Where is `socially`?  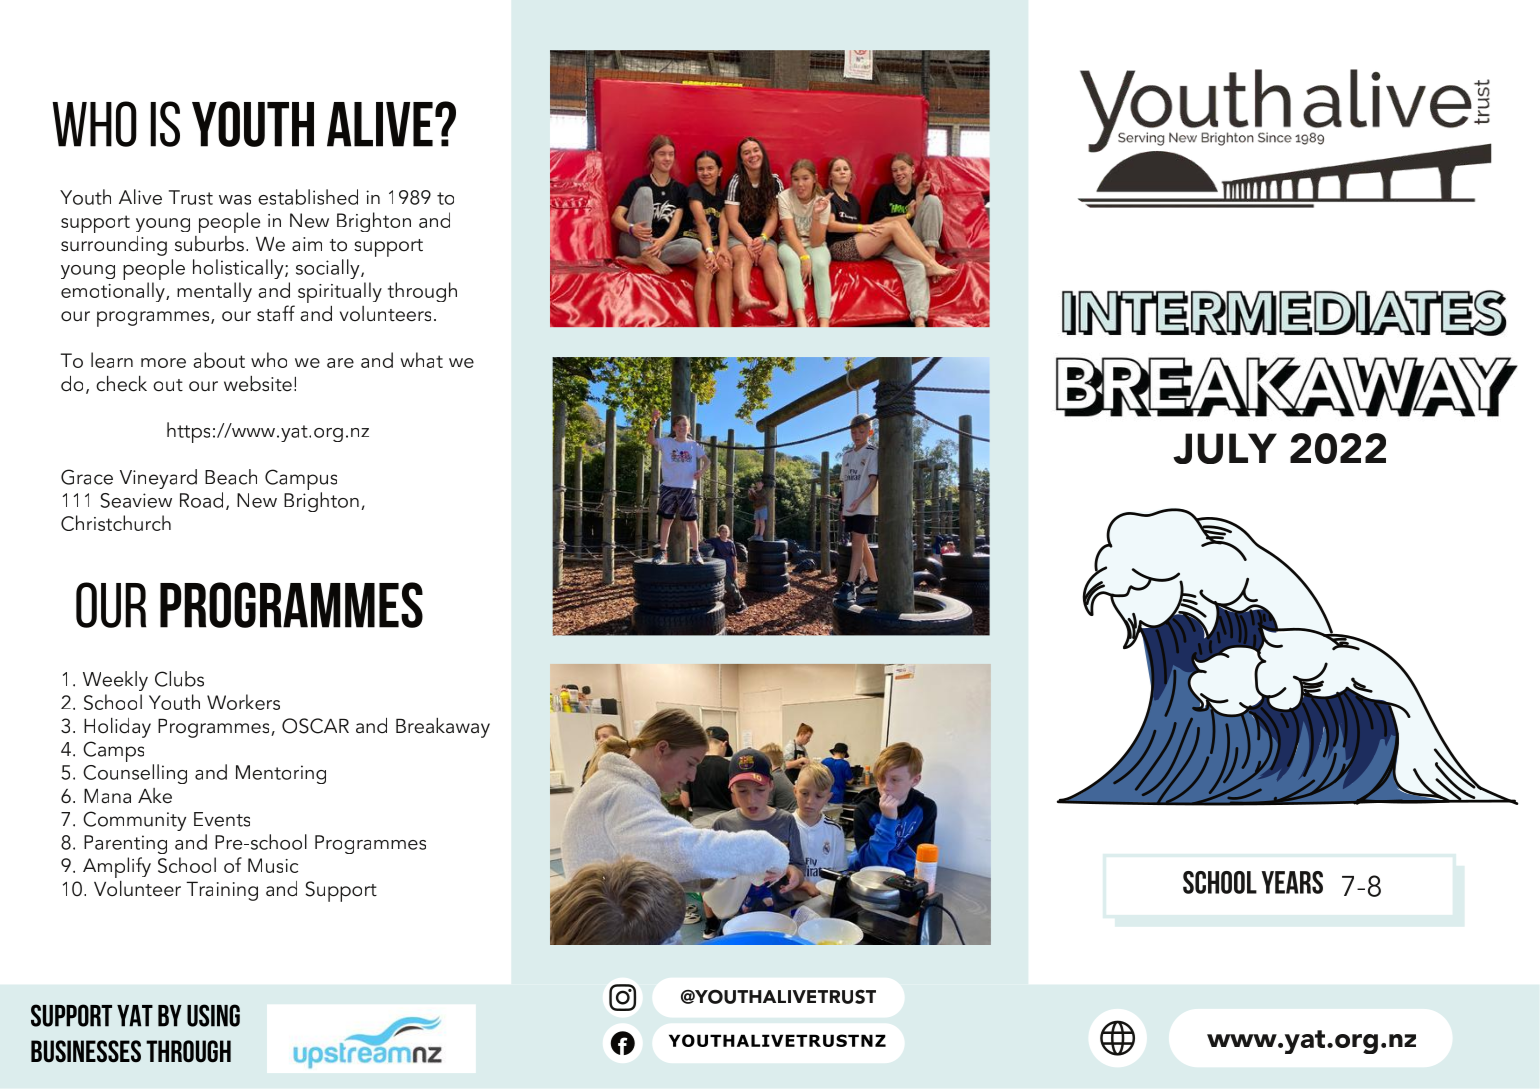 socially is located at coordinates (329, 269).
